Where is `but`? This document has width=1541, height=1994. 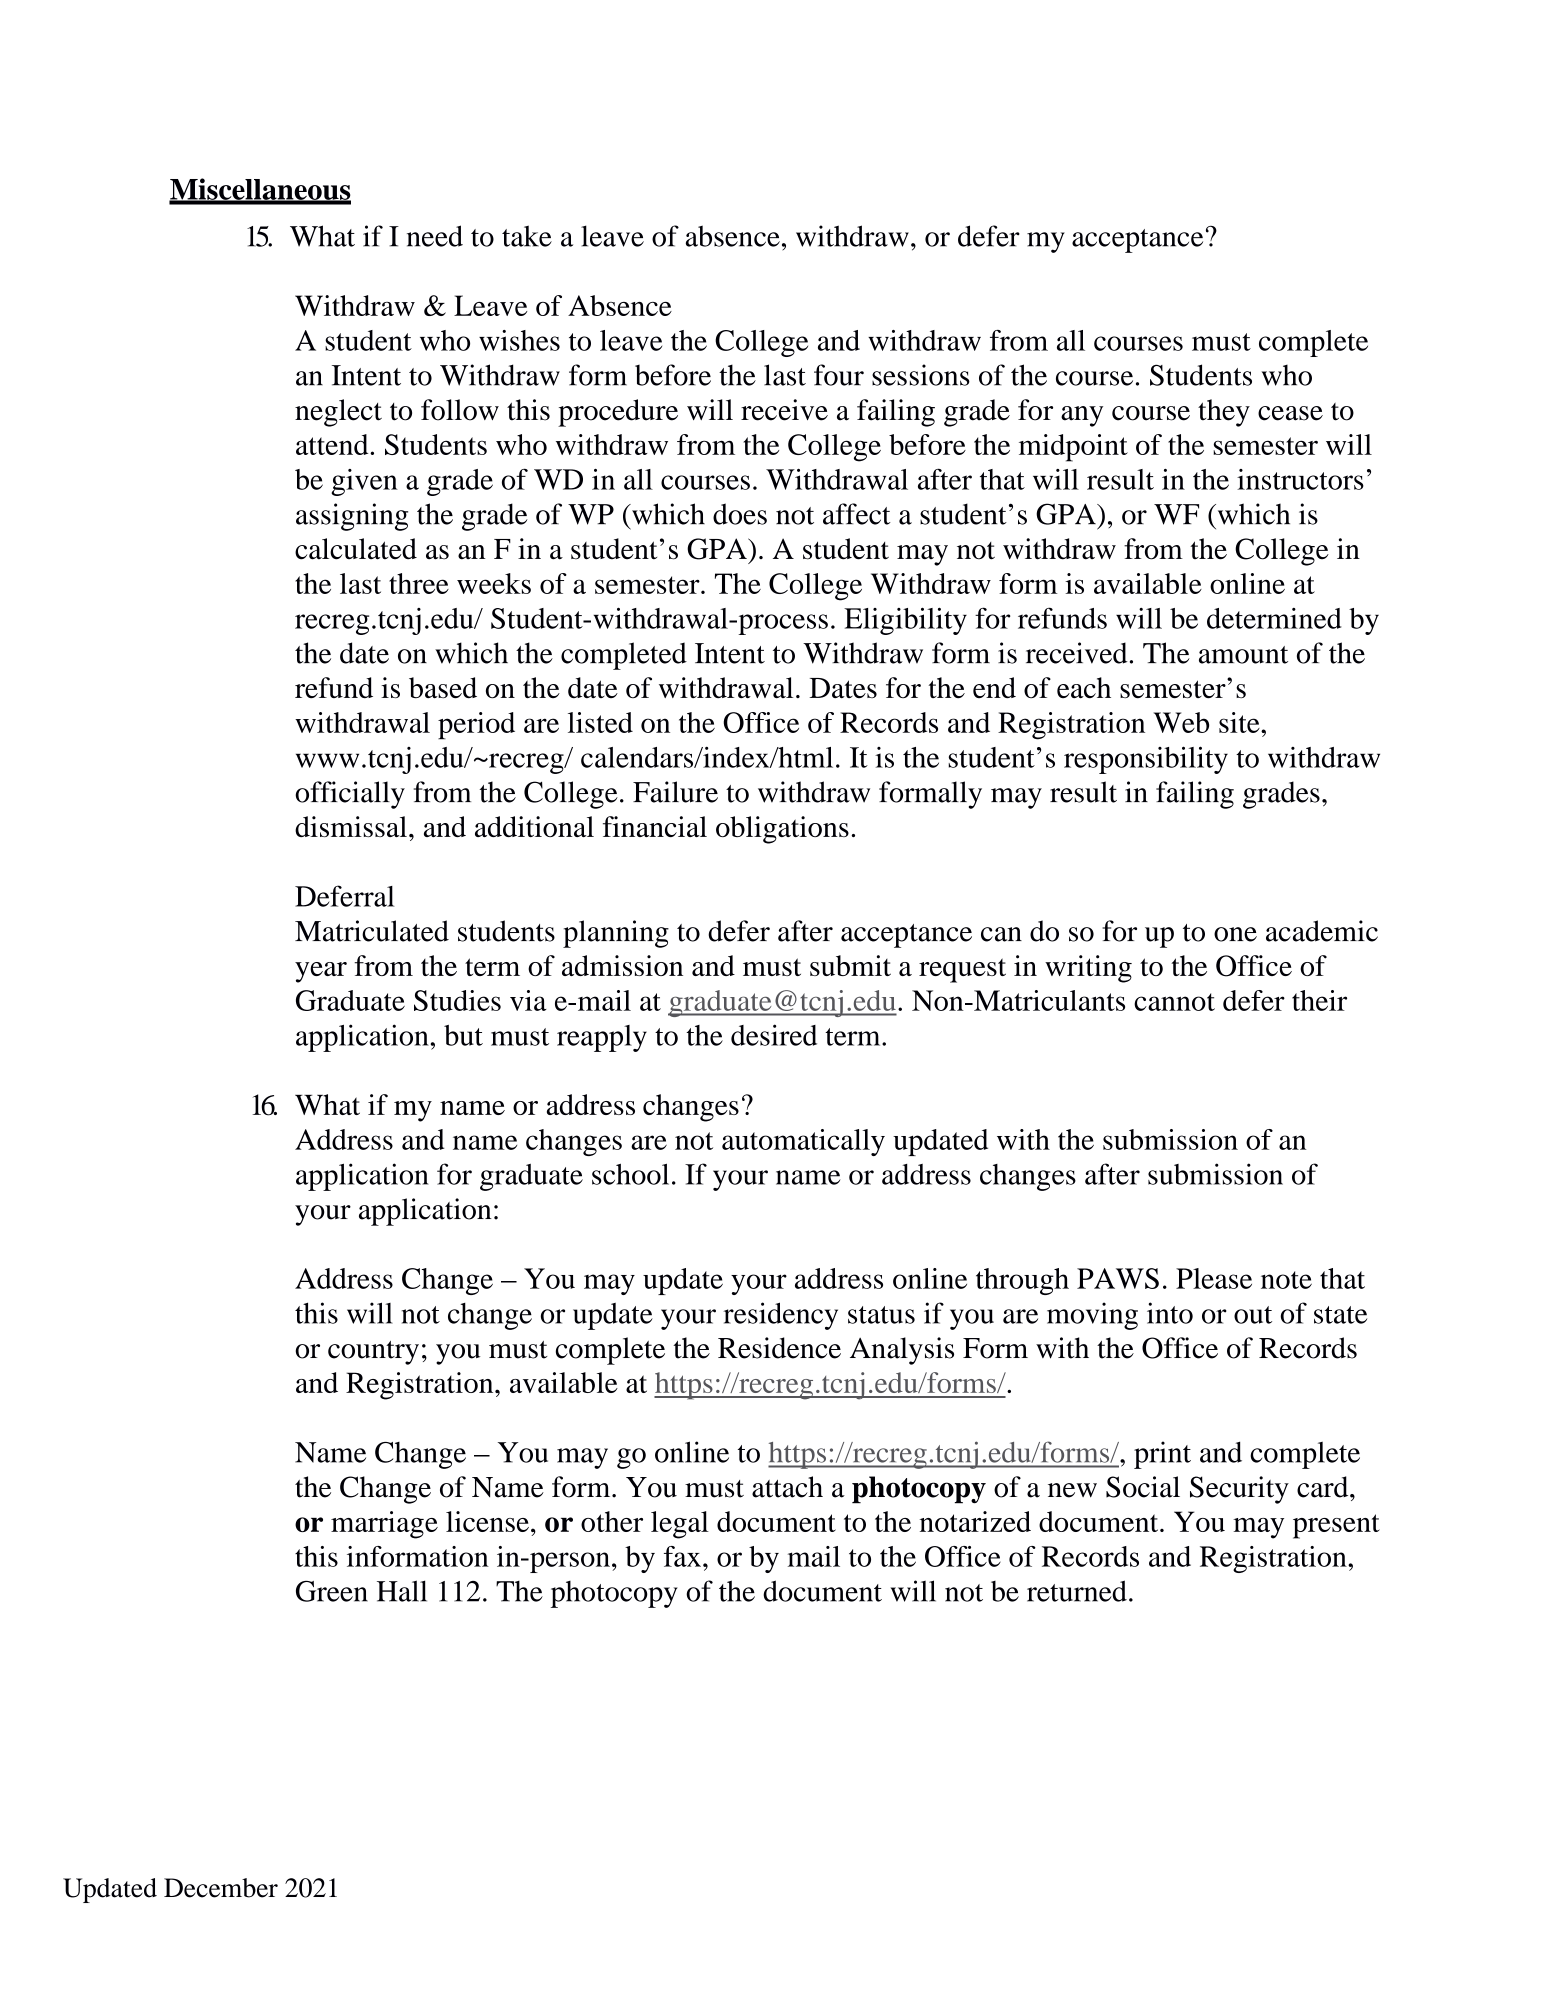 but is located at coordinates (463, 1035).
